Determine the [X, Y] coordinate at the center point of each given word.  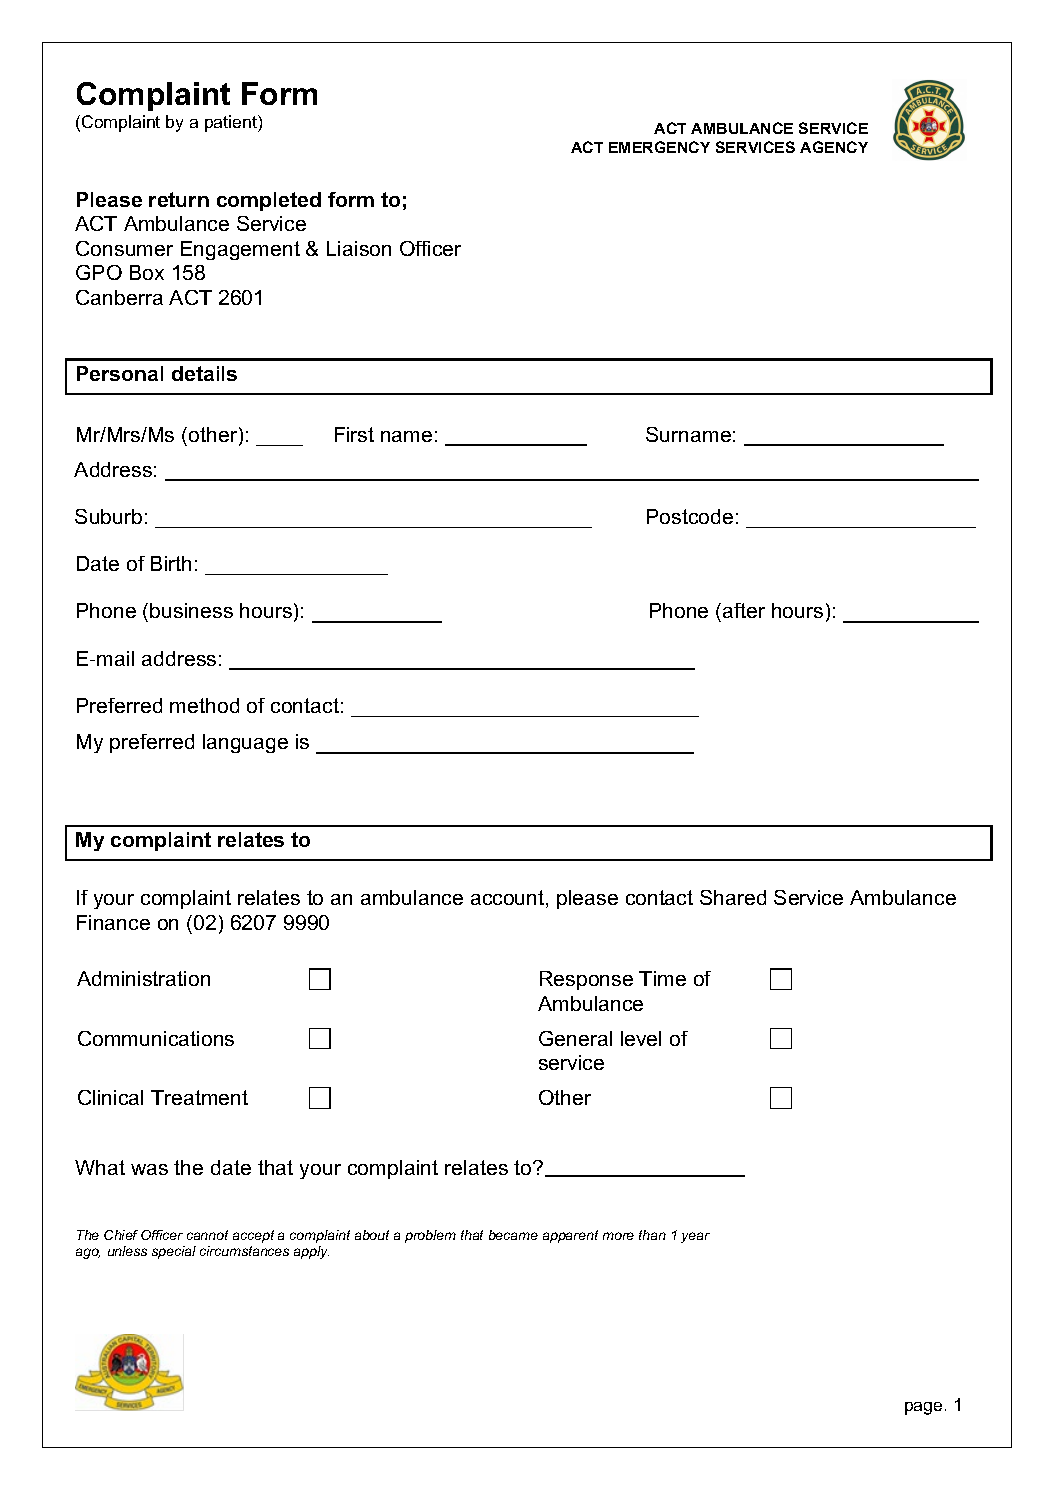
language [245, 743]
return [179, 199]
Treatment [199, 1097]
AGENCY [834, 147]
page [923, 1408]
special [174, 1252]
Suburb [108, 516]
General [575, 1038]
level [641, 1038]
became [513, 1235]
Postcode [690, 516]
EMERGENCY [659, 147]
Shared [733, 897]
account [509, 899]
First [354, 434]
